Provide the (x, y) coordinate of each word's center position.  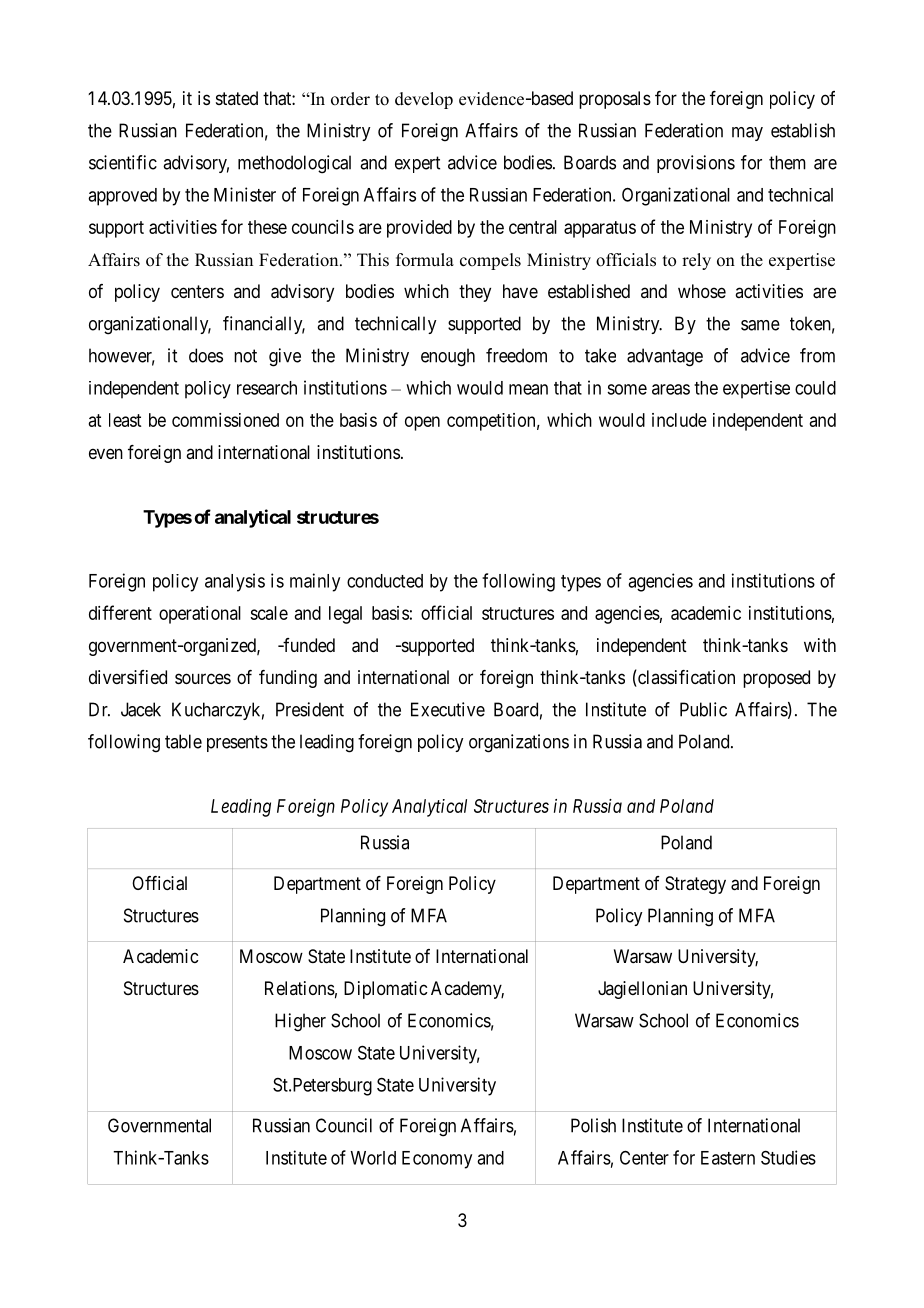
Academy (467, 990)
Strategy (695, 885)
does (206, 355)
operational (200, 615)
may (747, 134)
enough (448, 357)
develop (424, 100)
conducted (385, 581)
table (183, 741)
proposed (776, 679)
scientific (123, 162)
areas (671, 389)
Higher (300, 1022)
